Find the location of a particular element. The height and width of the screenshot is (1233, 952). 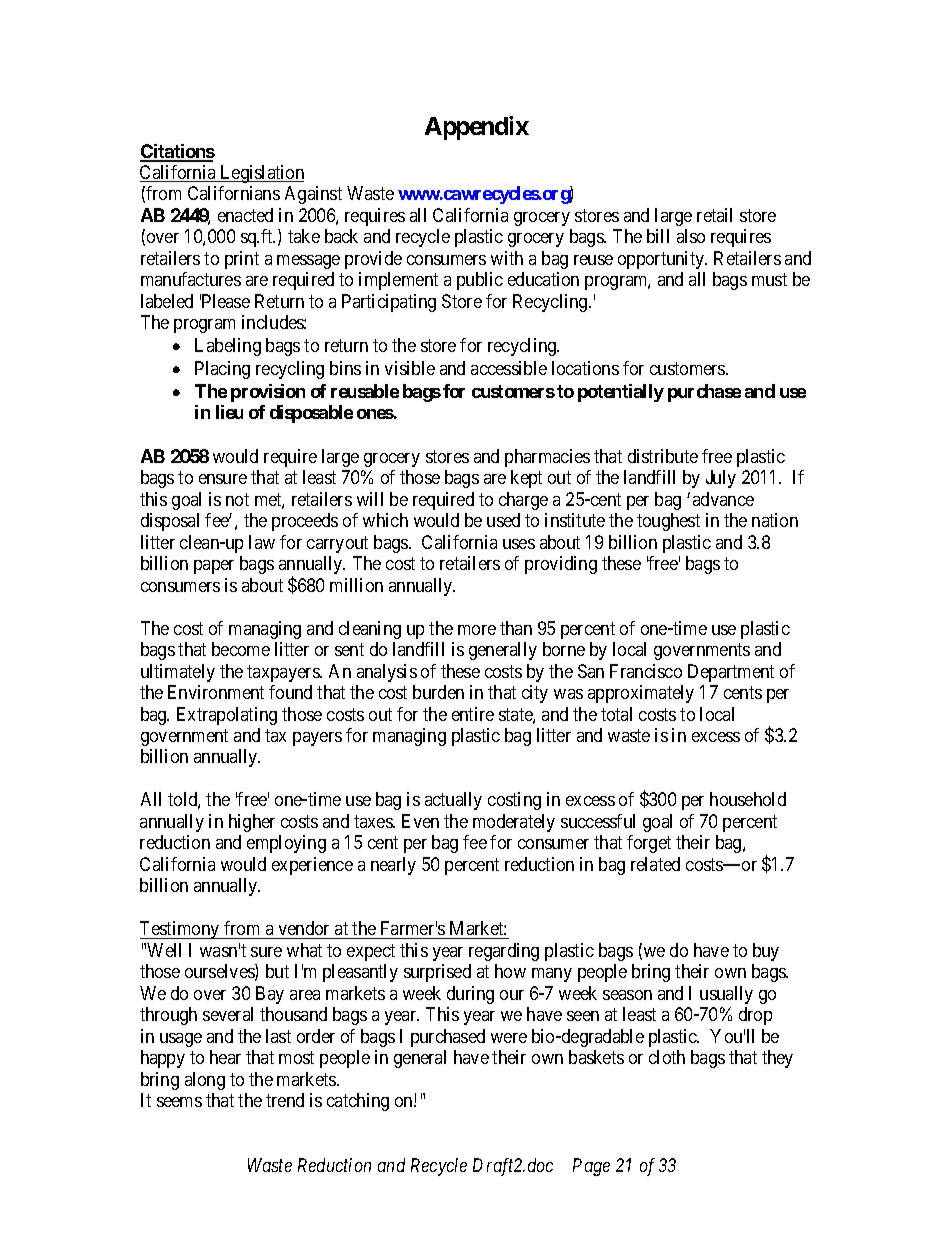

more is located at coordinates (477, 630).
